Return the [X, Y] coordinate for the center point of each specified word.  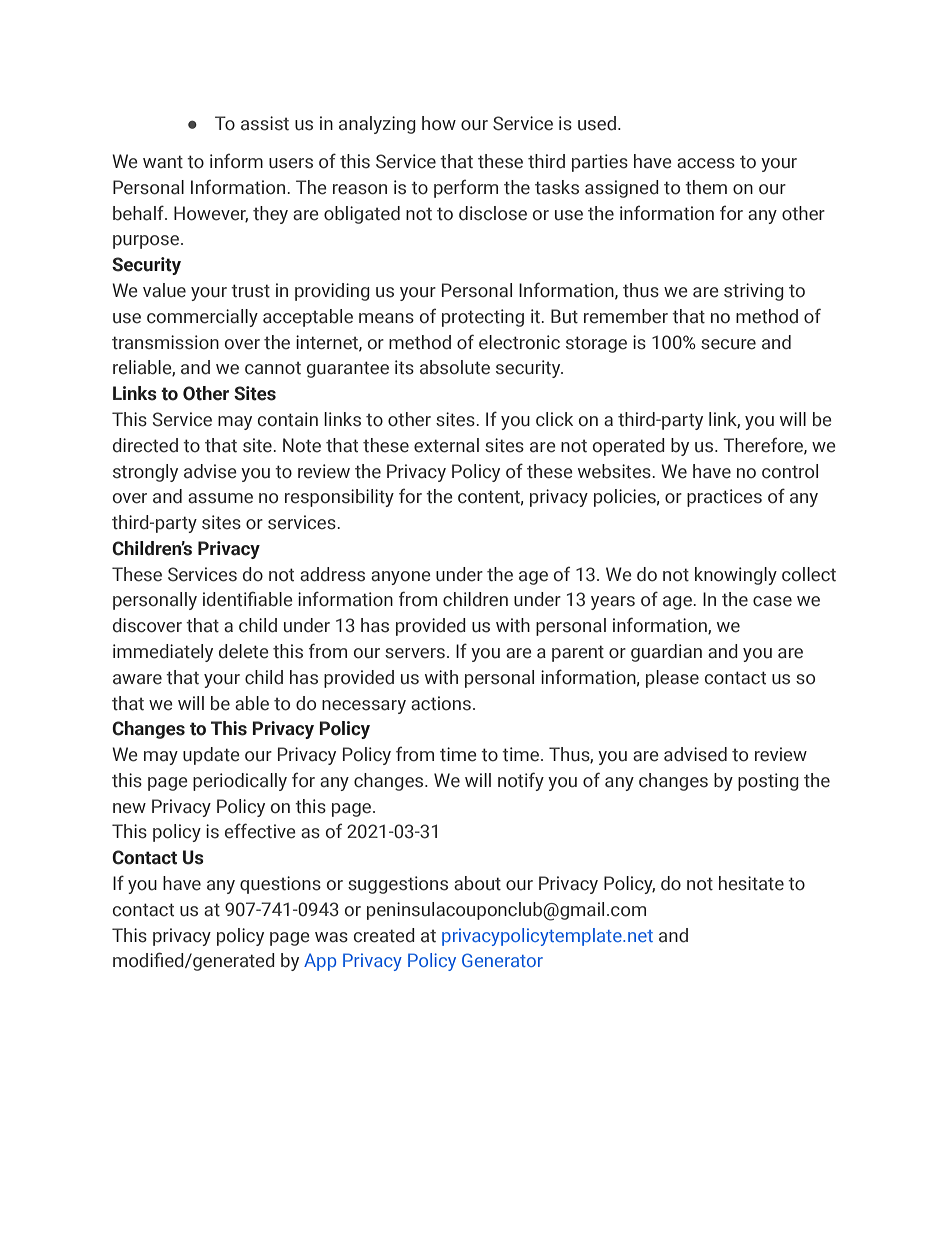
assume [220, 498]
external [446, 445]
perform [466, 188]
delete [244, 651]
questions [280, 885]
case [772, 601]
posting [768, 782]
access [706, 163]
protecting [483, 318]
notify [521, 781]
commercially [202, 318]
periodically [240, 782]
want [163, 162]
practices [724, 498]
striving [754, 292]
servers [415, 653]
